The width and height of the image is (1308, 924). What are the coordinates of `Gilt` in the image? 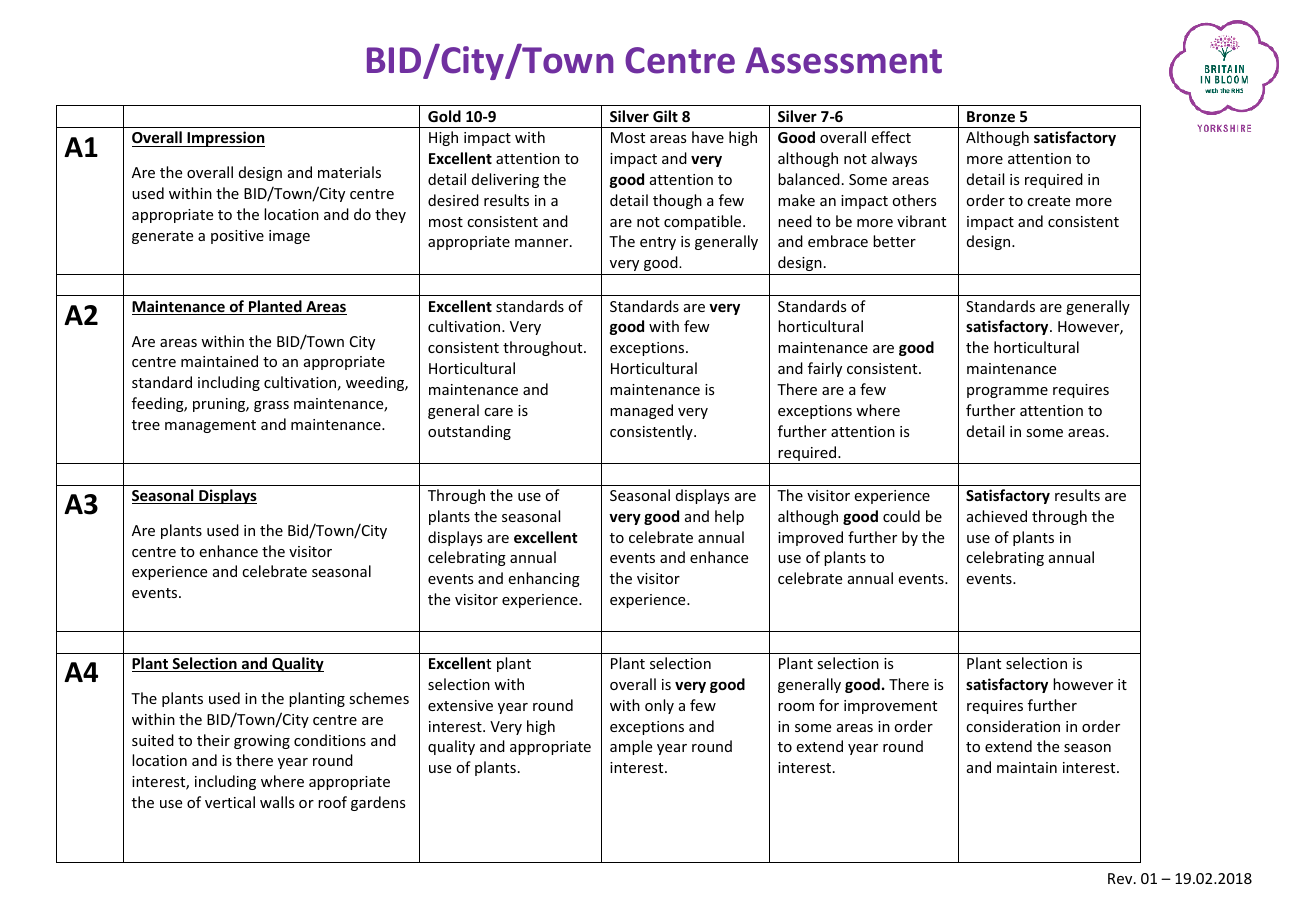 It's located at (665, 116).
